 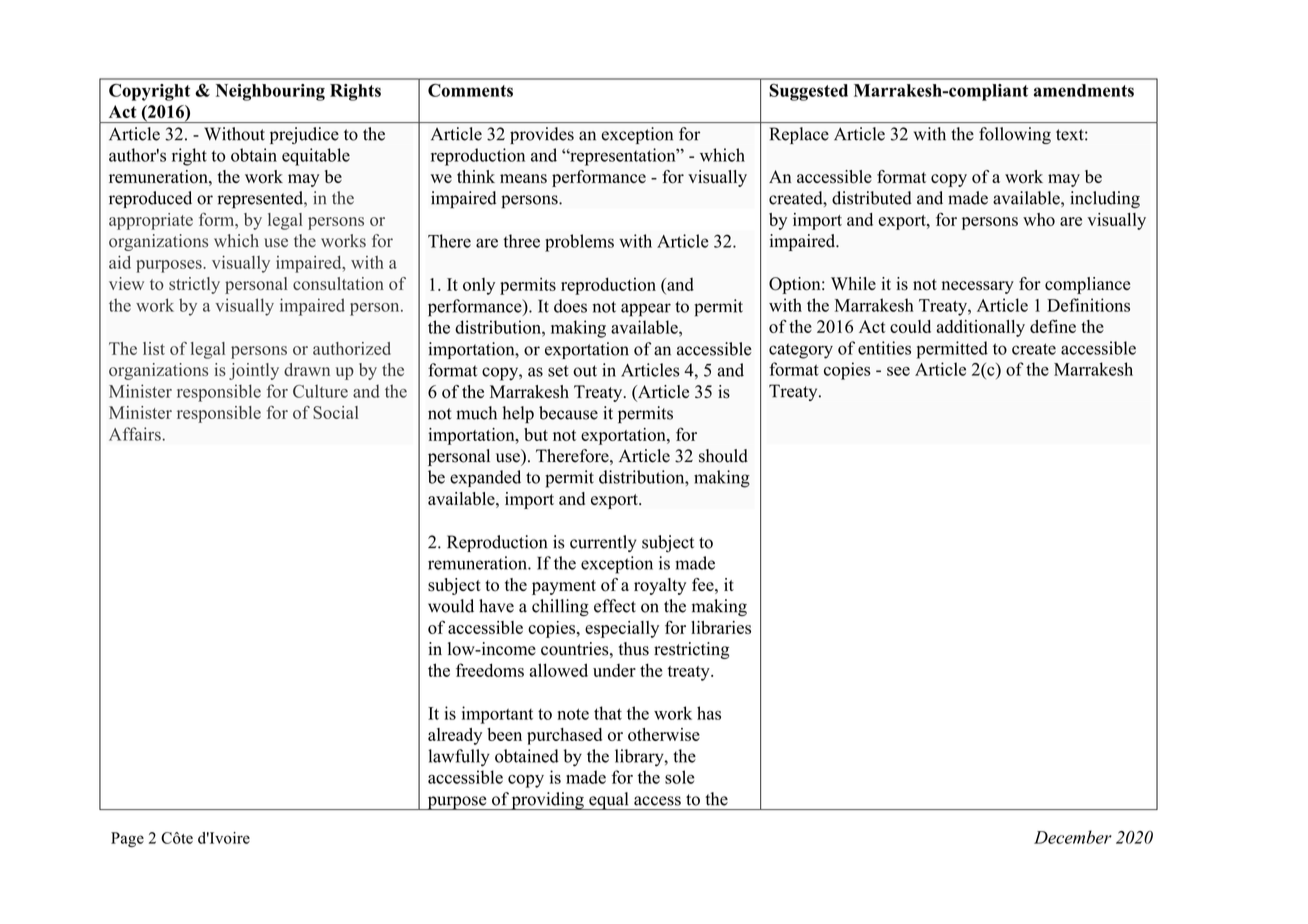 I want to click on provides, so click(x=542, y=135).
